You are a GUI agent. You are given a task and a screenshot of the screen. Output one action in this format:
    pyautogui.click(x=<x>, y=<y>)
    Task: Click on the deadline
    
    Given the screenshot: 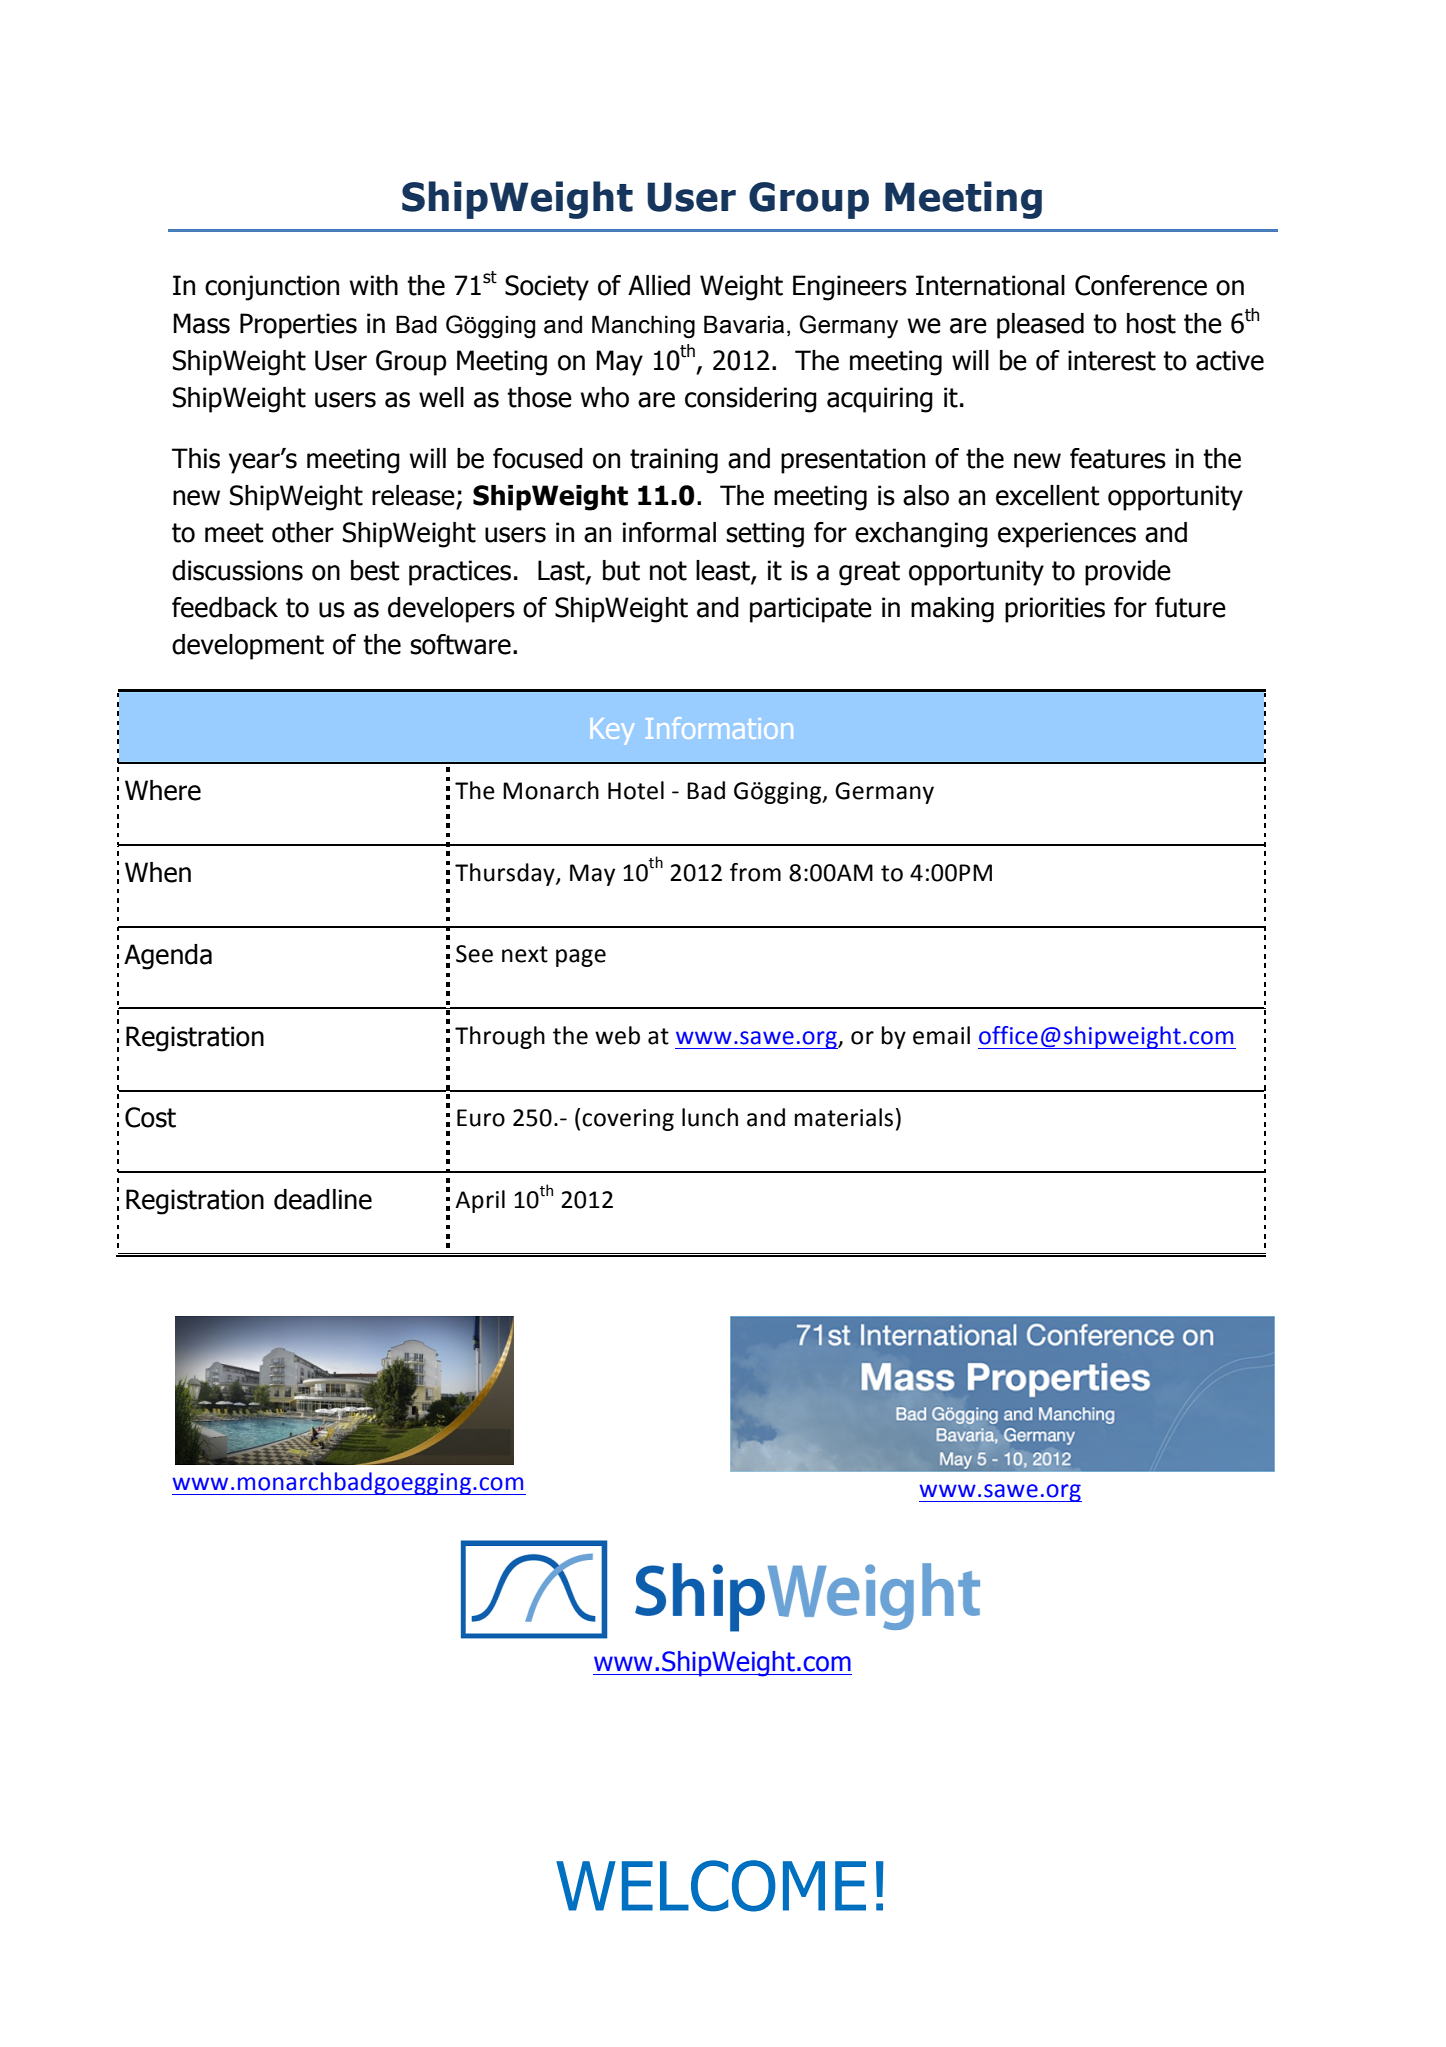 What is the action you would take?
    pyautogui.click(x=323, y=1199)
